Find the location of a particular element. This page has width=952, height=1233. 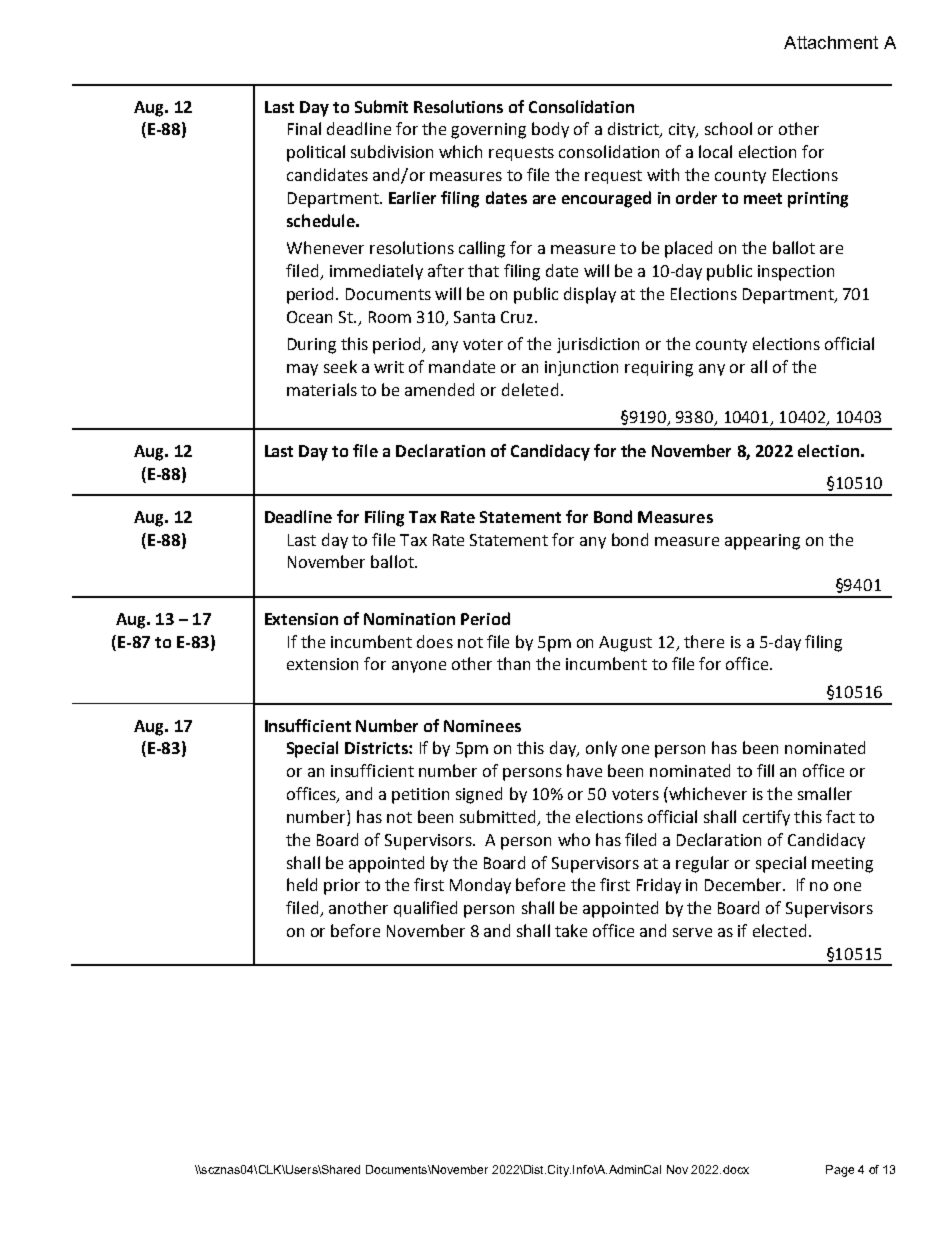

prior is located at coordinates (342, 887).
